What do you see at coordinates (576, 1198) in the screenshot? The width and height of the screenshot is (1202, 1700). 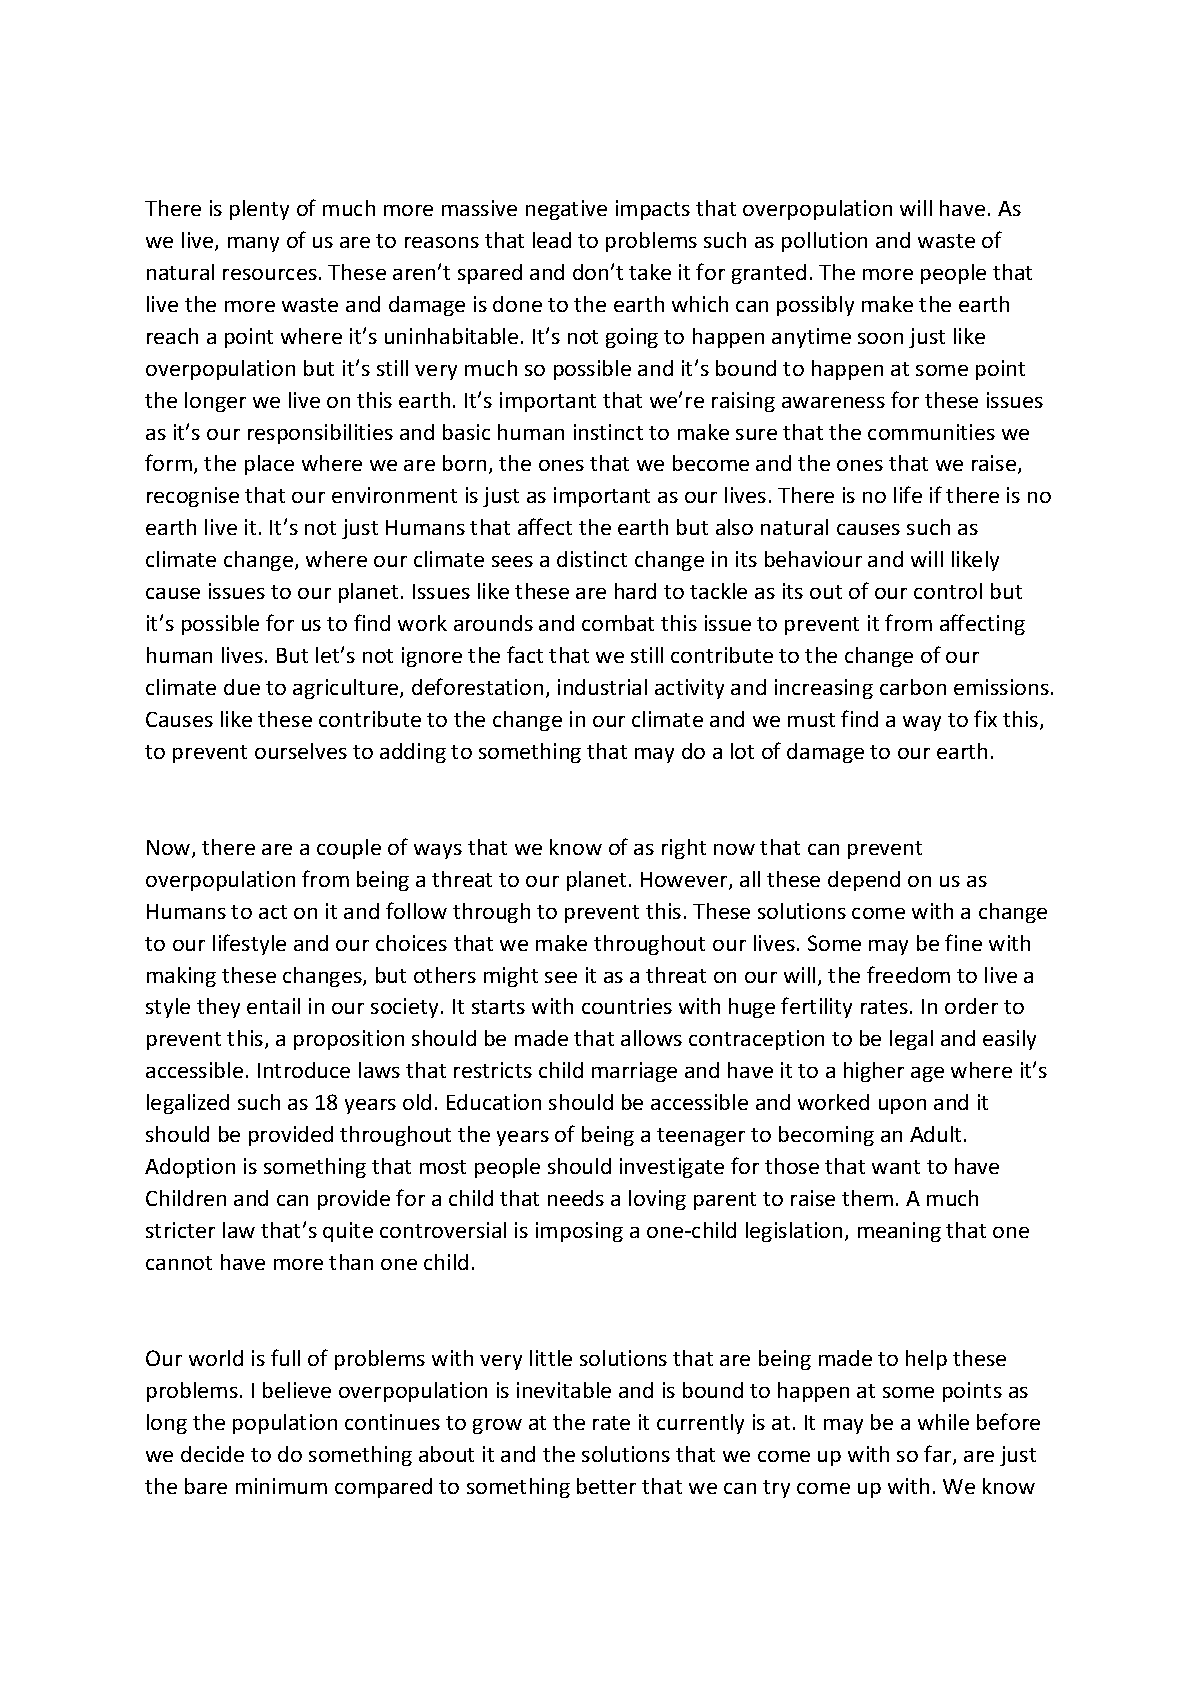 I see `needs` at bounding box center [576, 1198].
